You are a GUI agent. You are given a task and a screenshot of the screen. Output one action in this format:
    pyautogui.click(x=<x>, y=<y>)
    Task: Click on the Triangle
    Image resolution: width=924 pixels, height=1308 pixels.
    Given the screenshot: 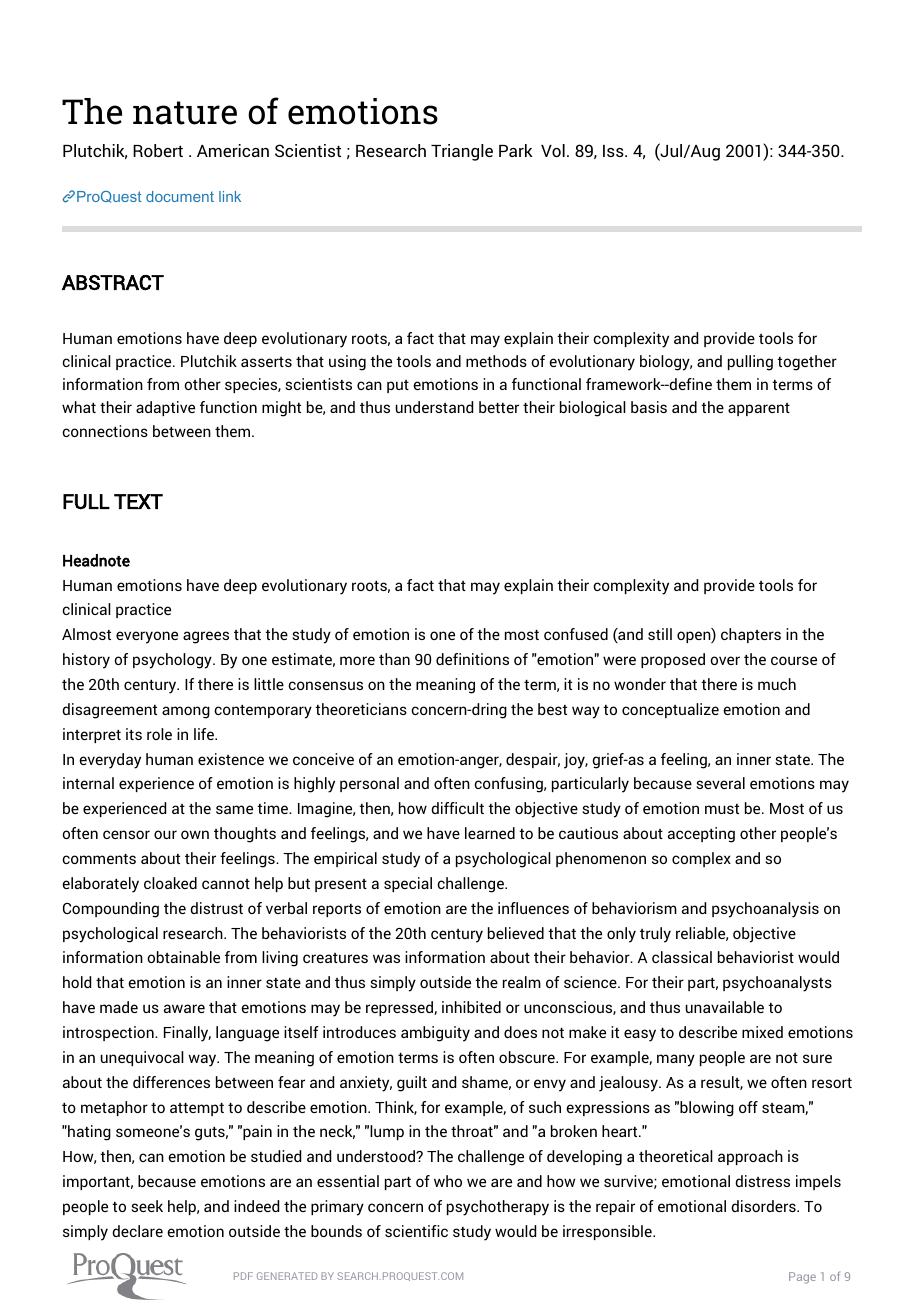 What is the action you would take?
    pyautogui.click(x=462, y=152)
